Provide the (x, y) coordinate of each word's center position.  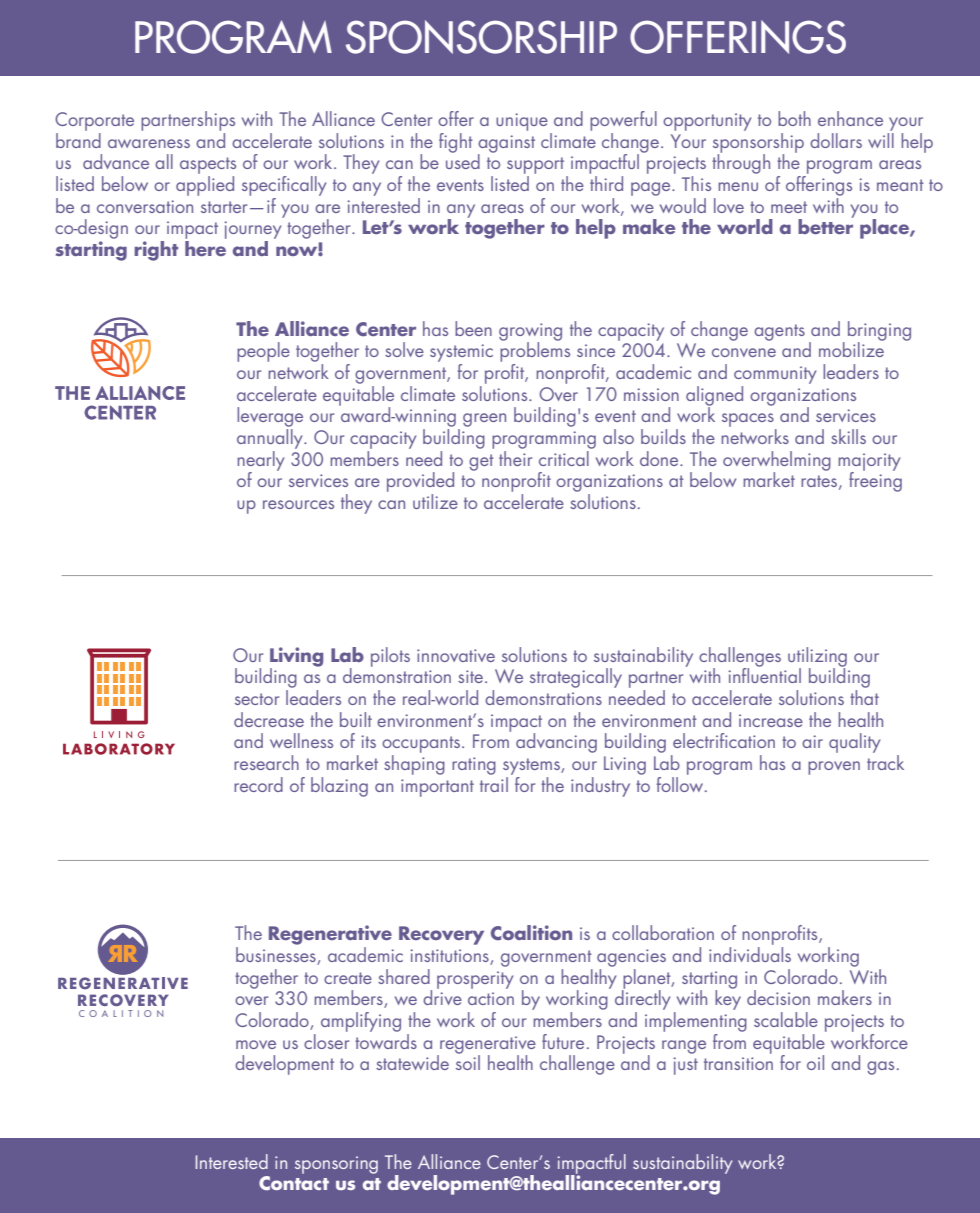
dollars (836, 140)
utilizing (817, 658)
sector (257, 699)
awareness (149, 143)
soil (468, 1061)
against (506, 145)
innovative (456, 655)
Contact (294, 1183)
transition (738, 1063)
